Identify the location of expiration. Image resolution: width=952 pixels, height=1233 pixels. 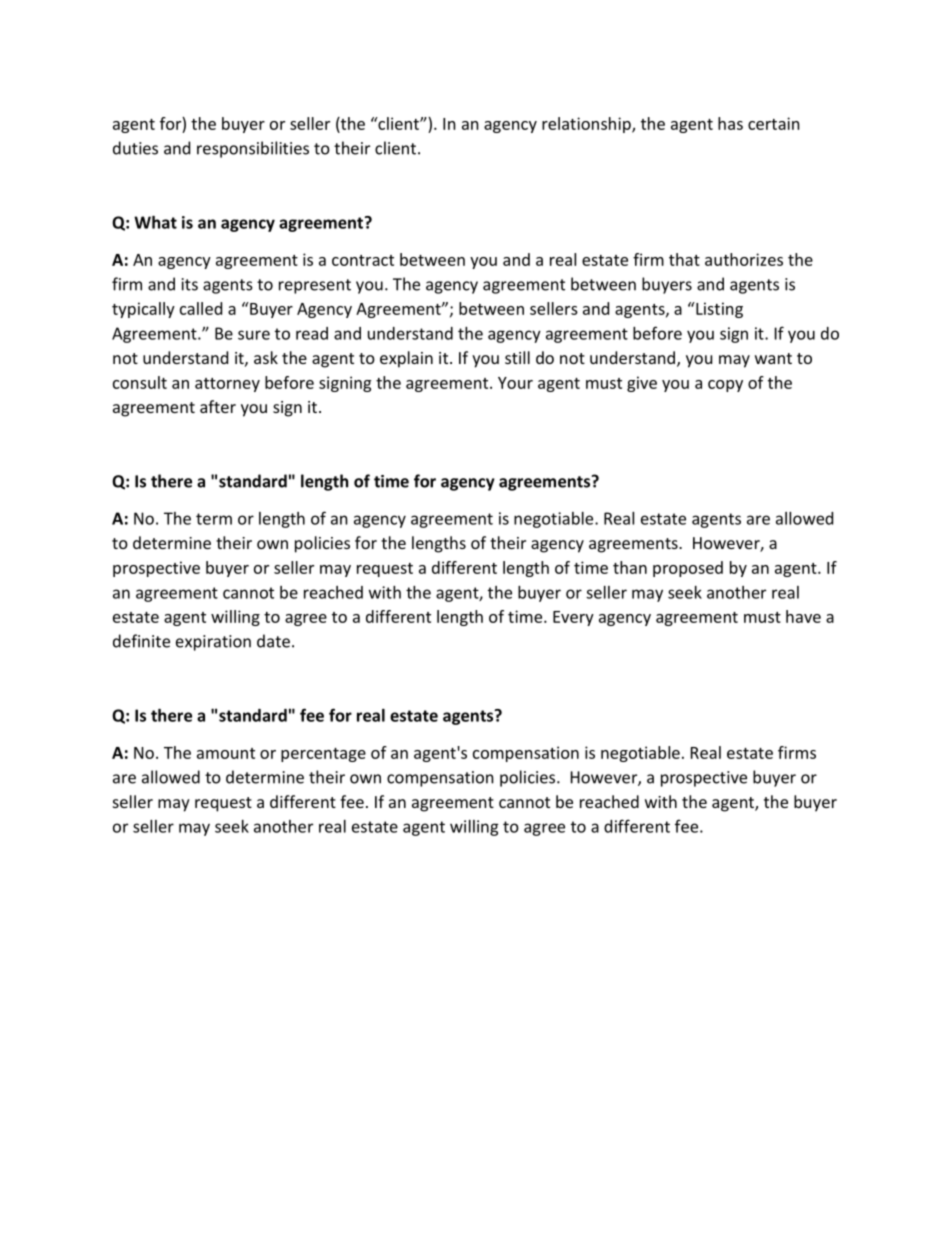
(213, 643).
